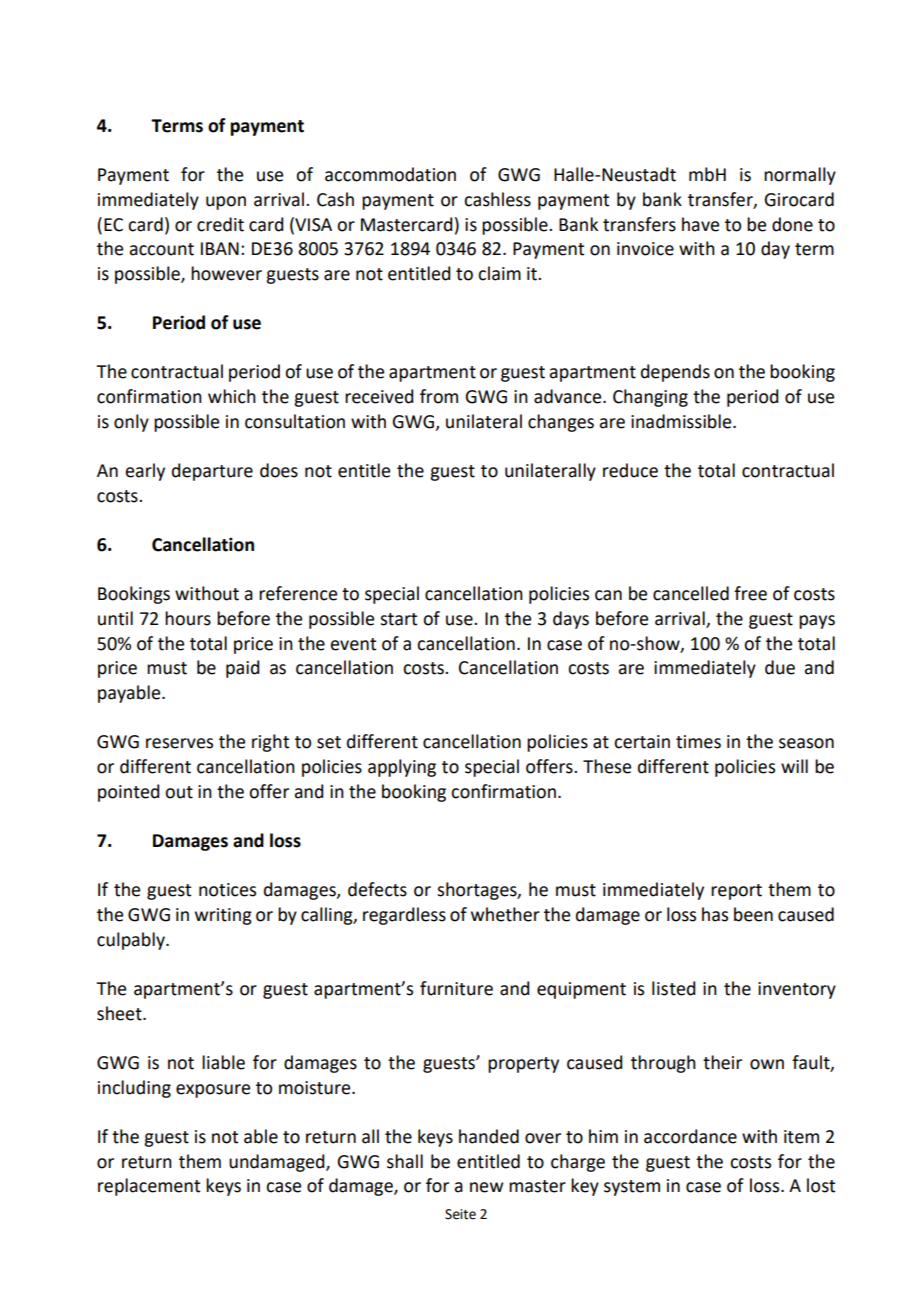 This screenshot has height=1308, width=924. Describe the element at coordinates (149, 1187) in the screenshot. I see `replacement` at that location.
